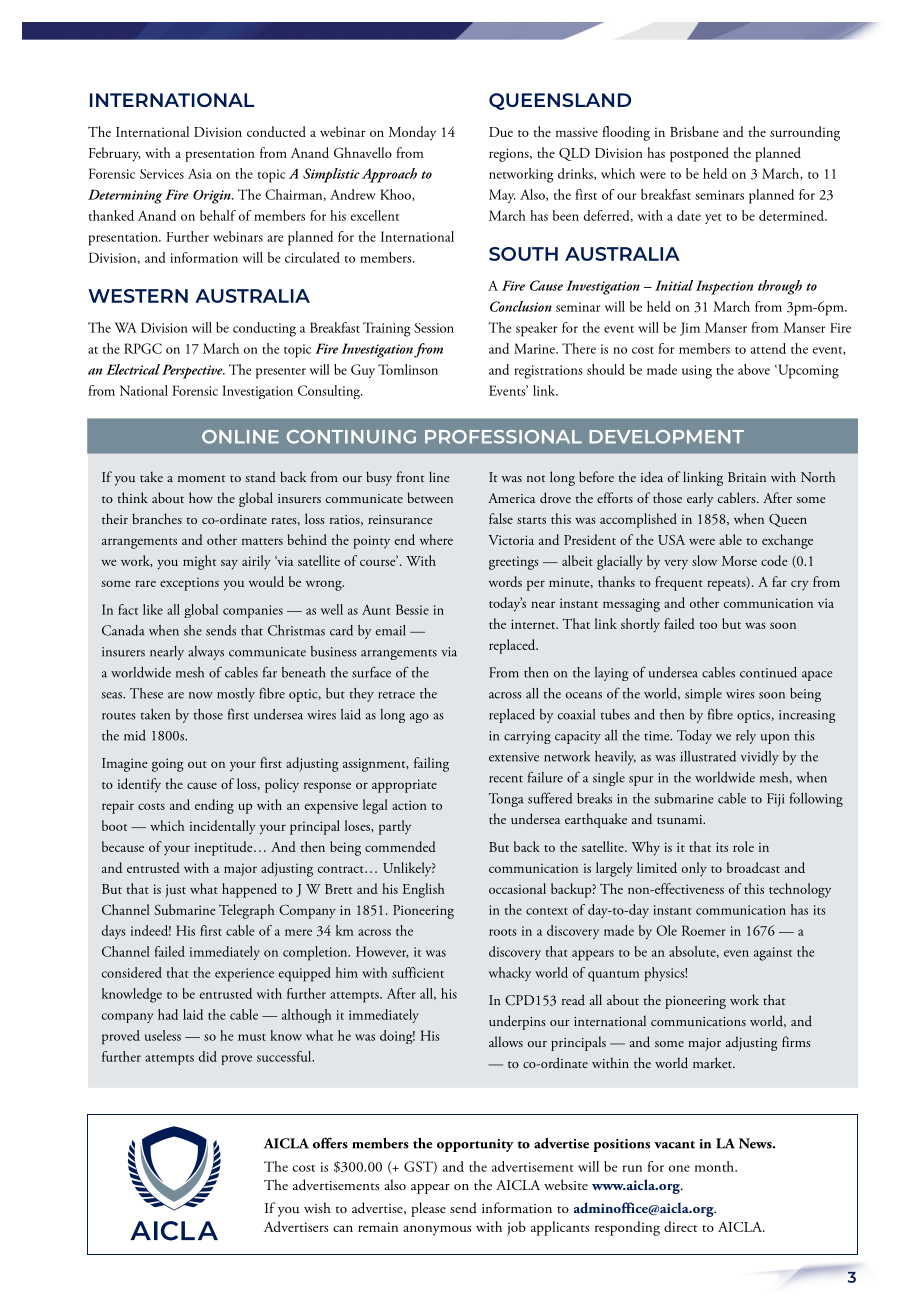 The image size is (924, 1308). I want to click on between, so click(430, 497).
